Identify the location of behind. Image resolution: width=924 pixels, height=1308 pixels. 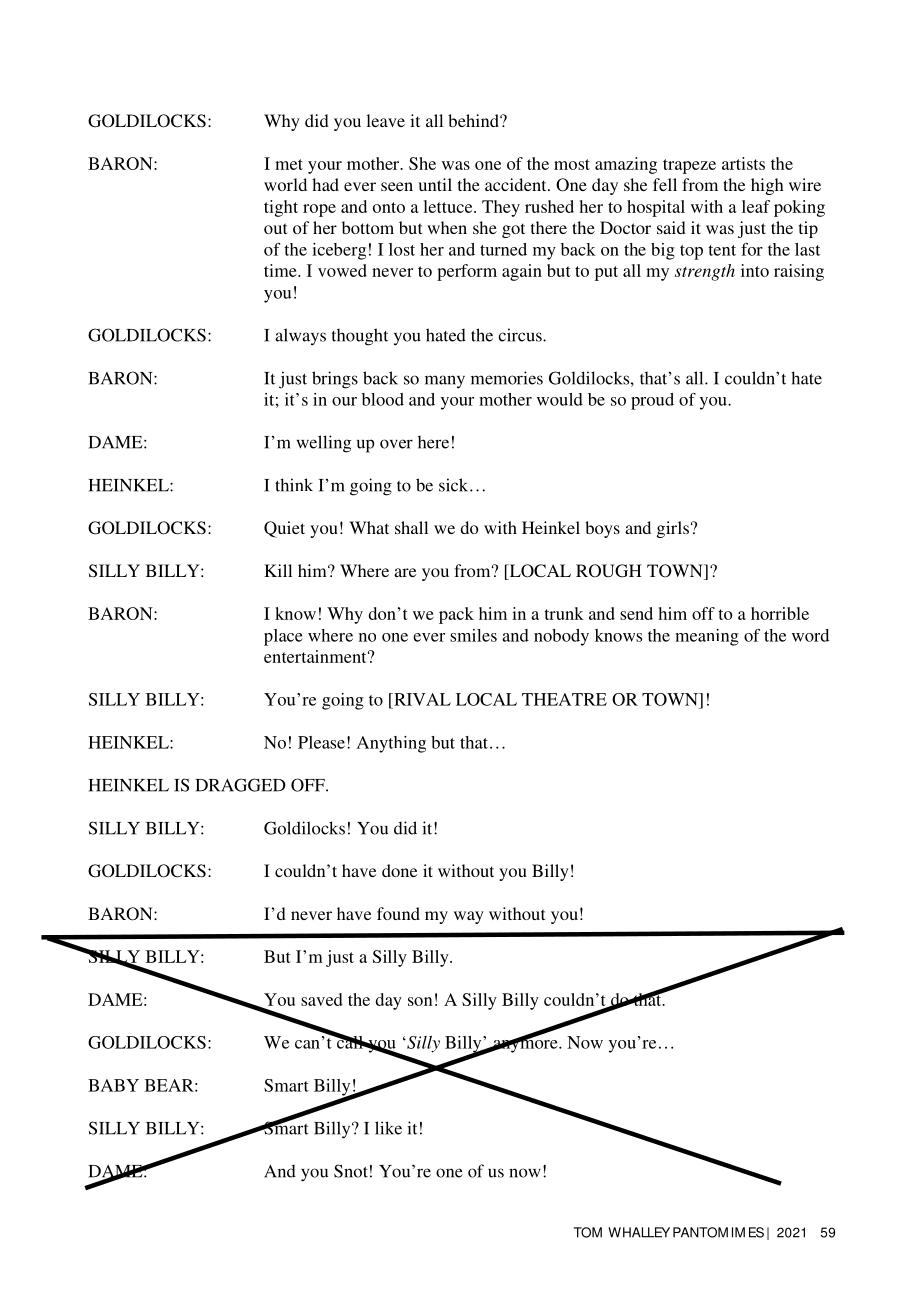
(474, 120).
